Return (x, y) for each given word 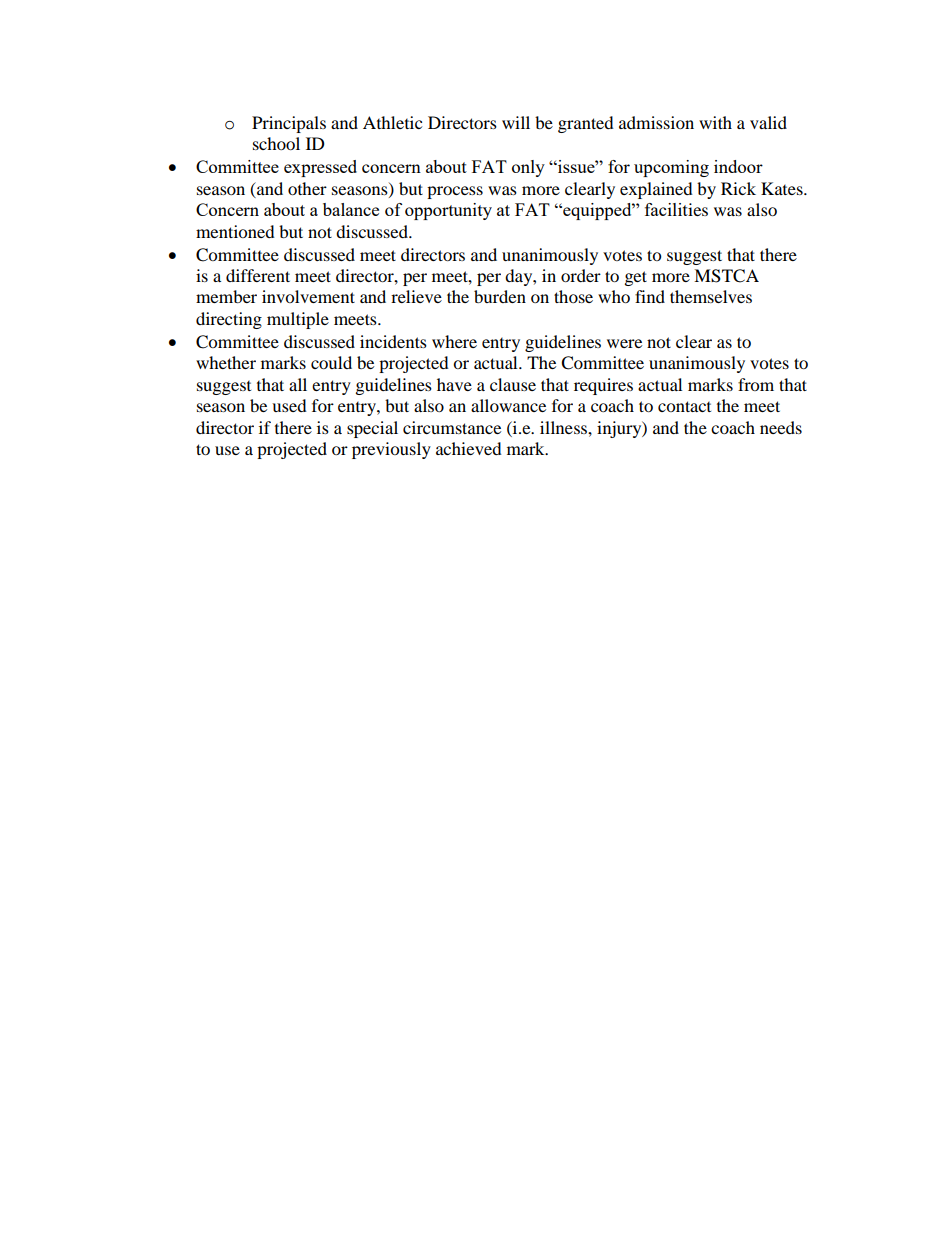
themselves (711, 296)
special (372, 429)
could (331, 362)
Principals (289, 124)
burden (500, 296)
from (756, 384)
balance (351, 209)
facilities (676, 209)
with (715, 122)
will (516, 122)
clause (513, 384)
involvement (308, 296)
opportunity (448, 211)
